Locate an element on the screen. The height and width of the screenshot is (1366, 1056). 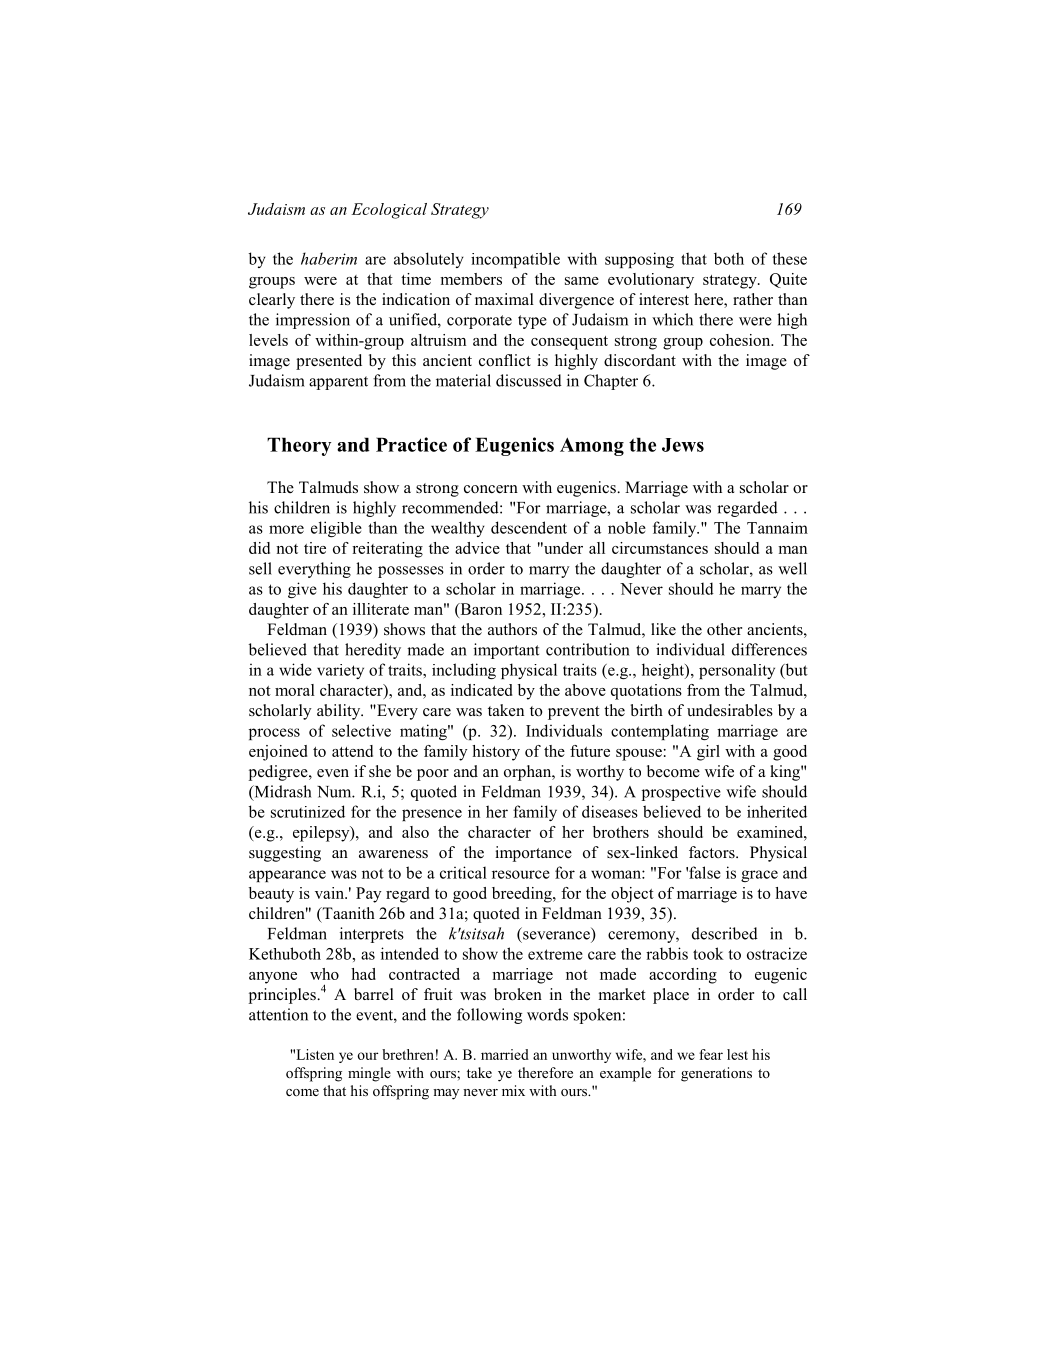
factors is located at coordinates (713, 852).
